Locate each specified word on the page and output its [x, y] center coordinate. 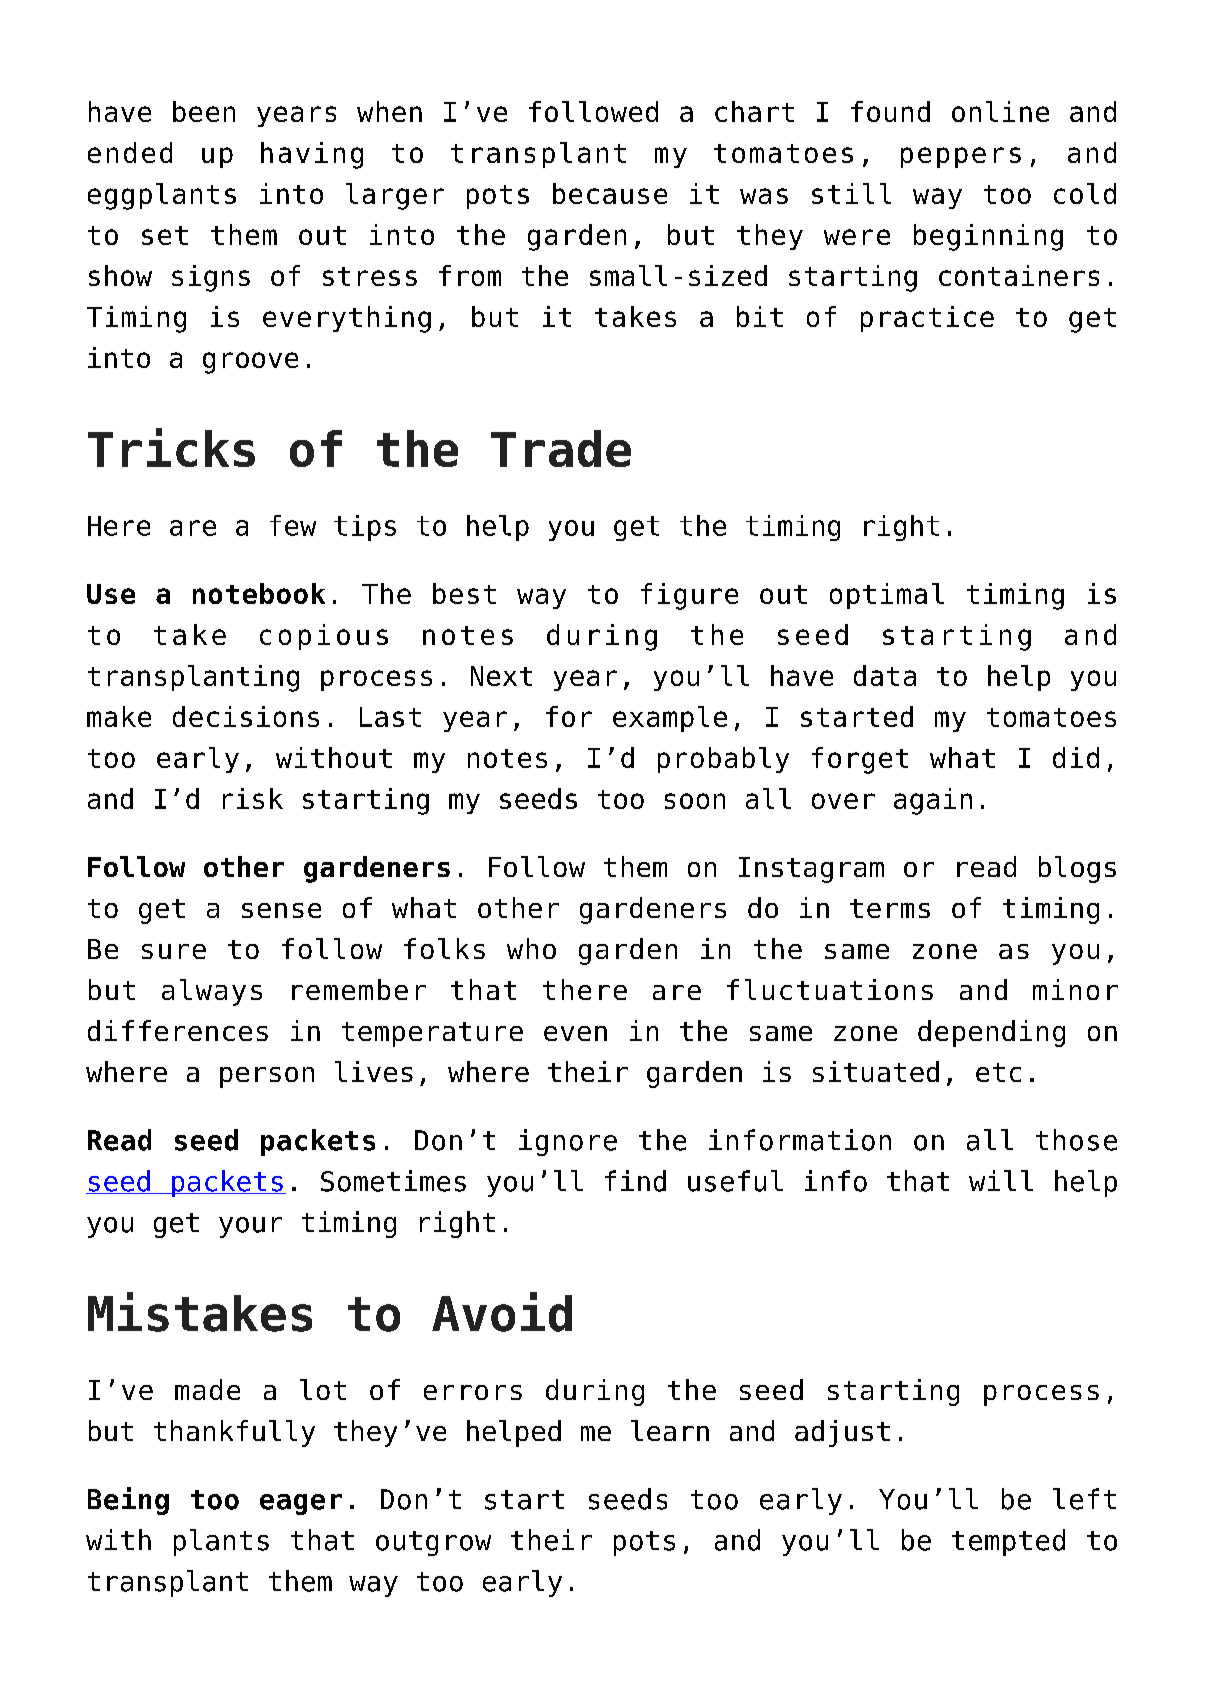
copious [324, 637]
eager [301, 1504]
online [1000, 111]
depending [991, 1033]
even [575, 1033]
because [610, 193]
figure [689, 596]
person [267, 1077]
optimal [887, 596]
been [204, 111]
